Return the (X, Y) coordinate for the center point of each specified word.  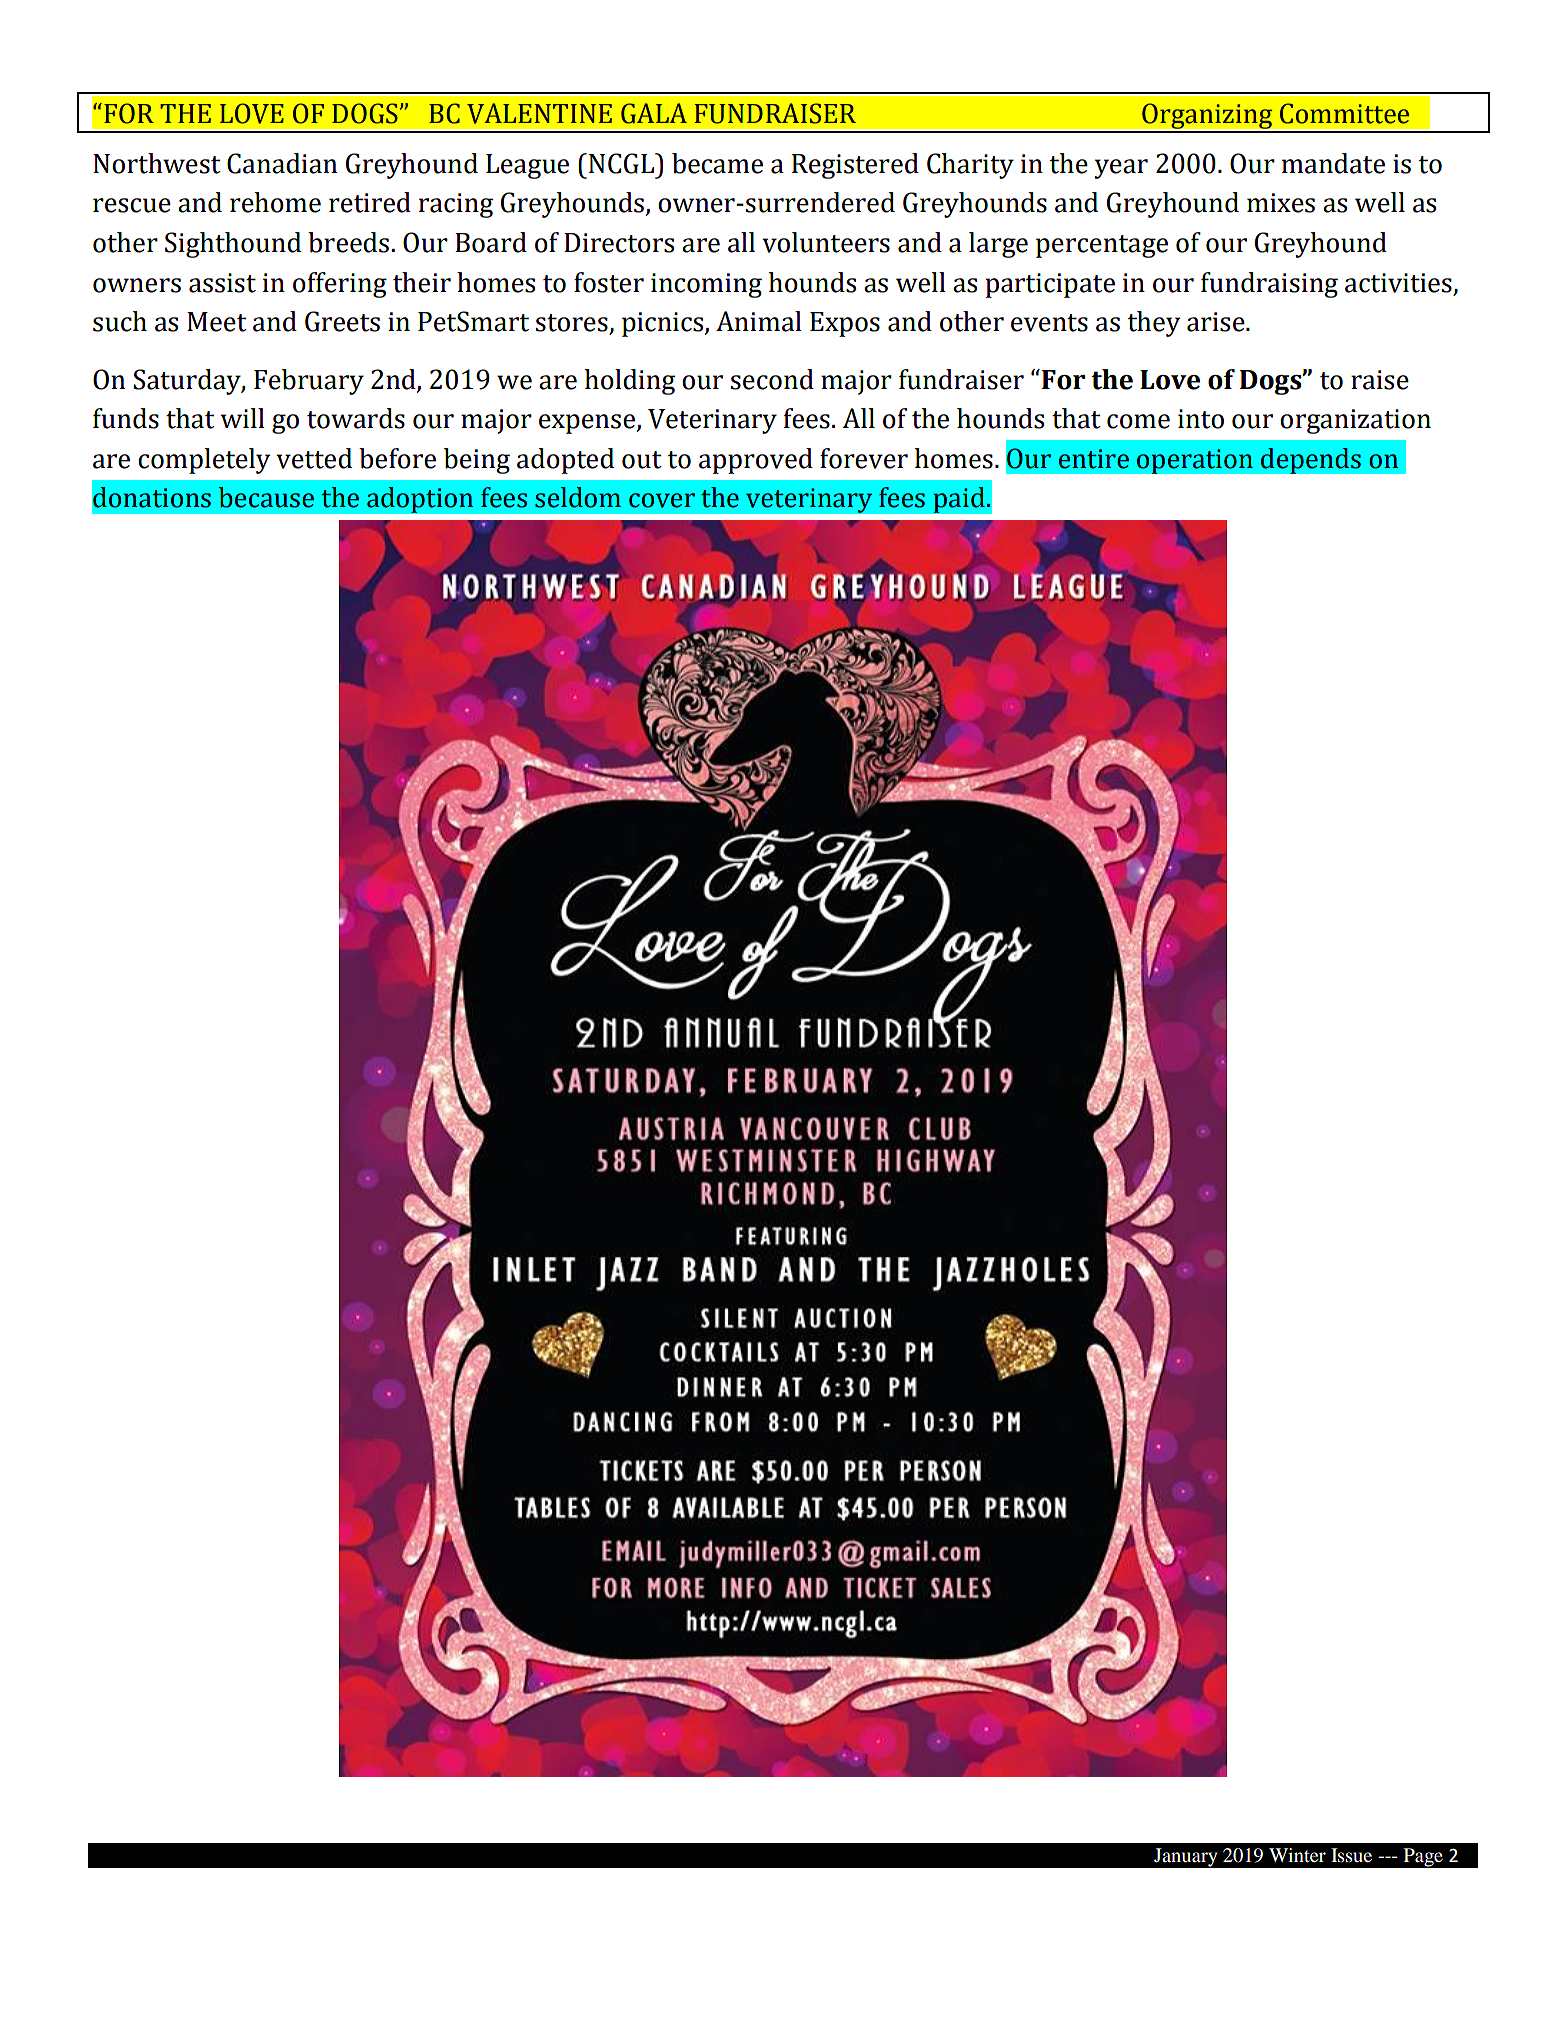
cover (662, 500)
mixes (1281, 203)
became (717, 163)
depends (1310, 461)
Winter (1297, 1855)
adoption (420, 500)
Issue (1351, 1855)
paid (960, 500)
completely (204, 461)
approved (756, 461)
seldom (578, 497)
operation (1194, 461)
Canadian (282, 163)
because (266, 497)
